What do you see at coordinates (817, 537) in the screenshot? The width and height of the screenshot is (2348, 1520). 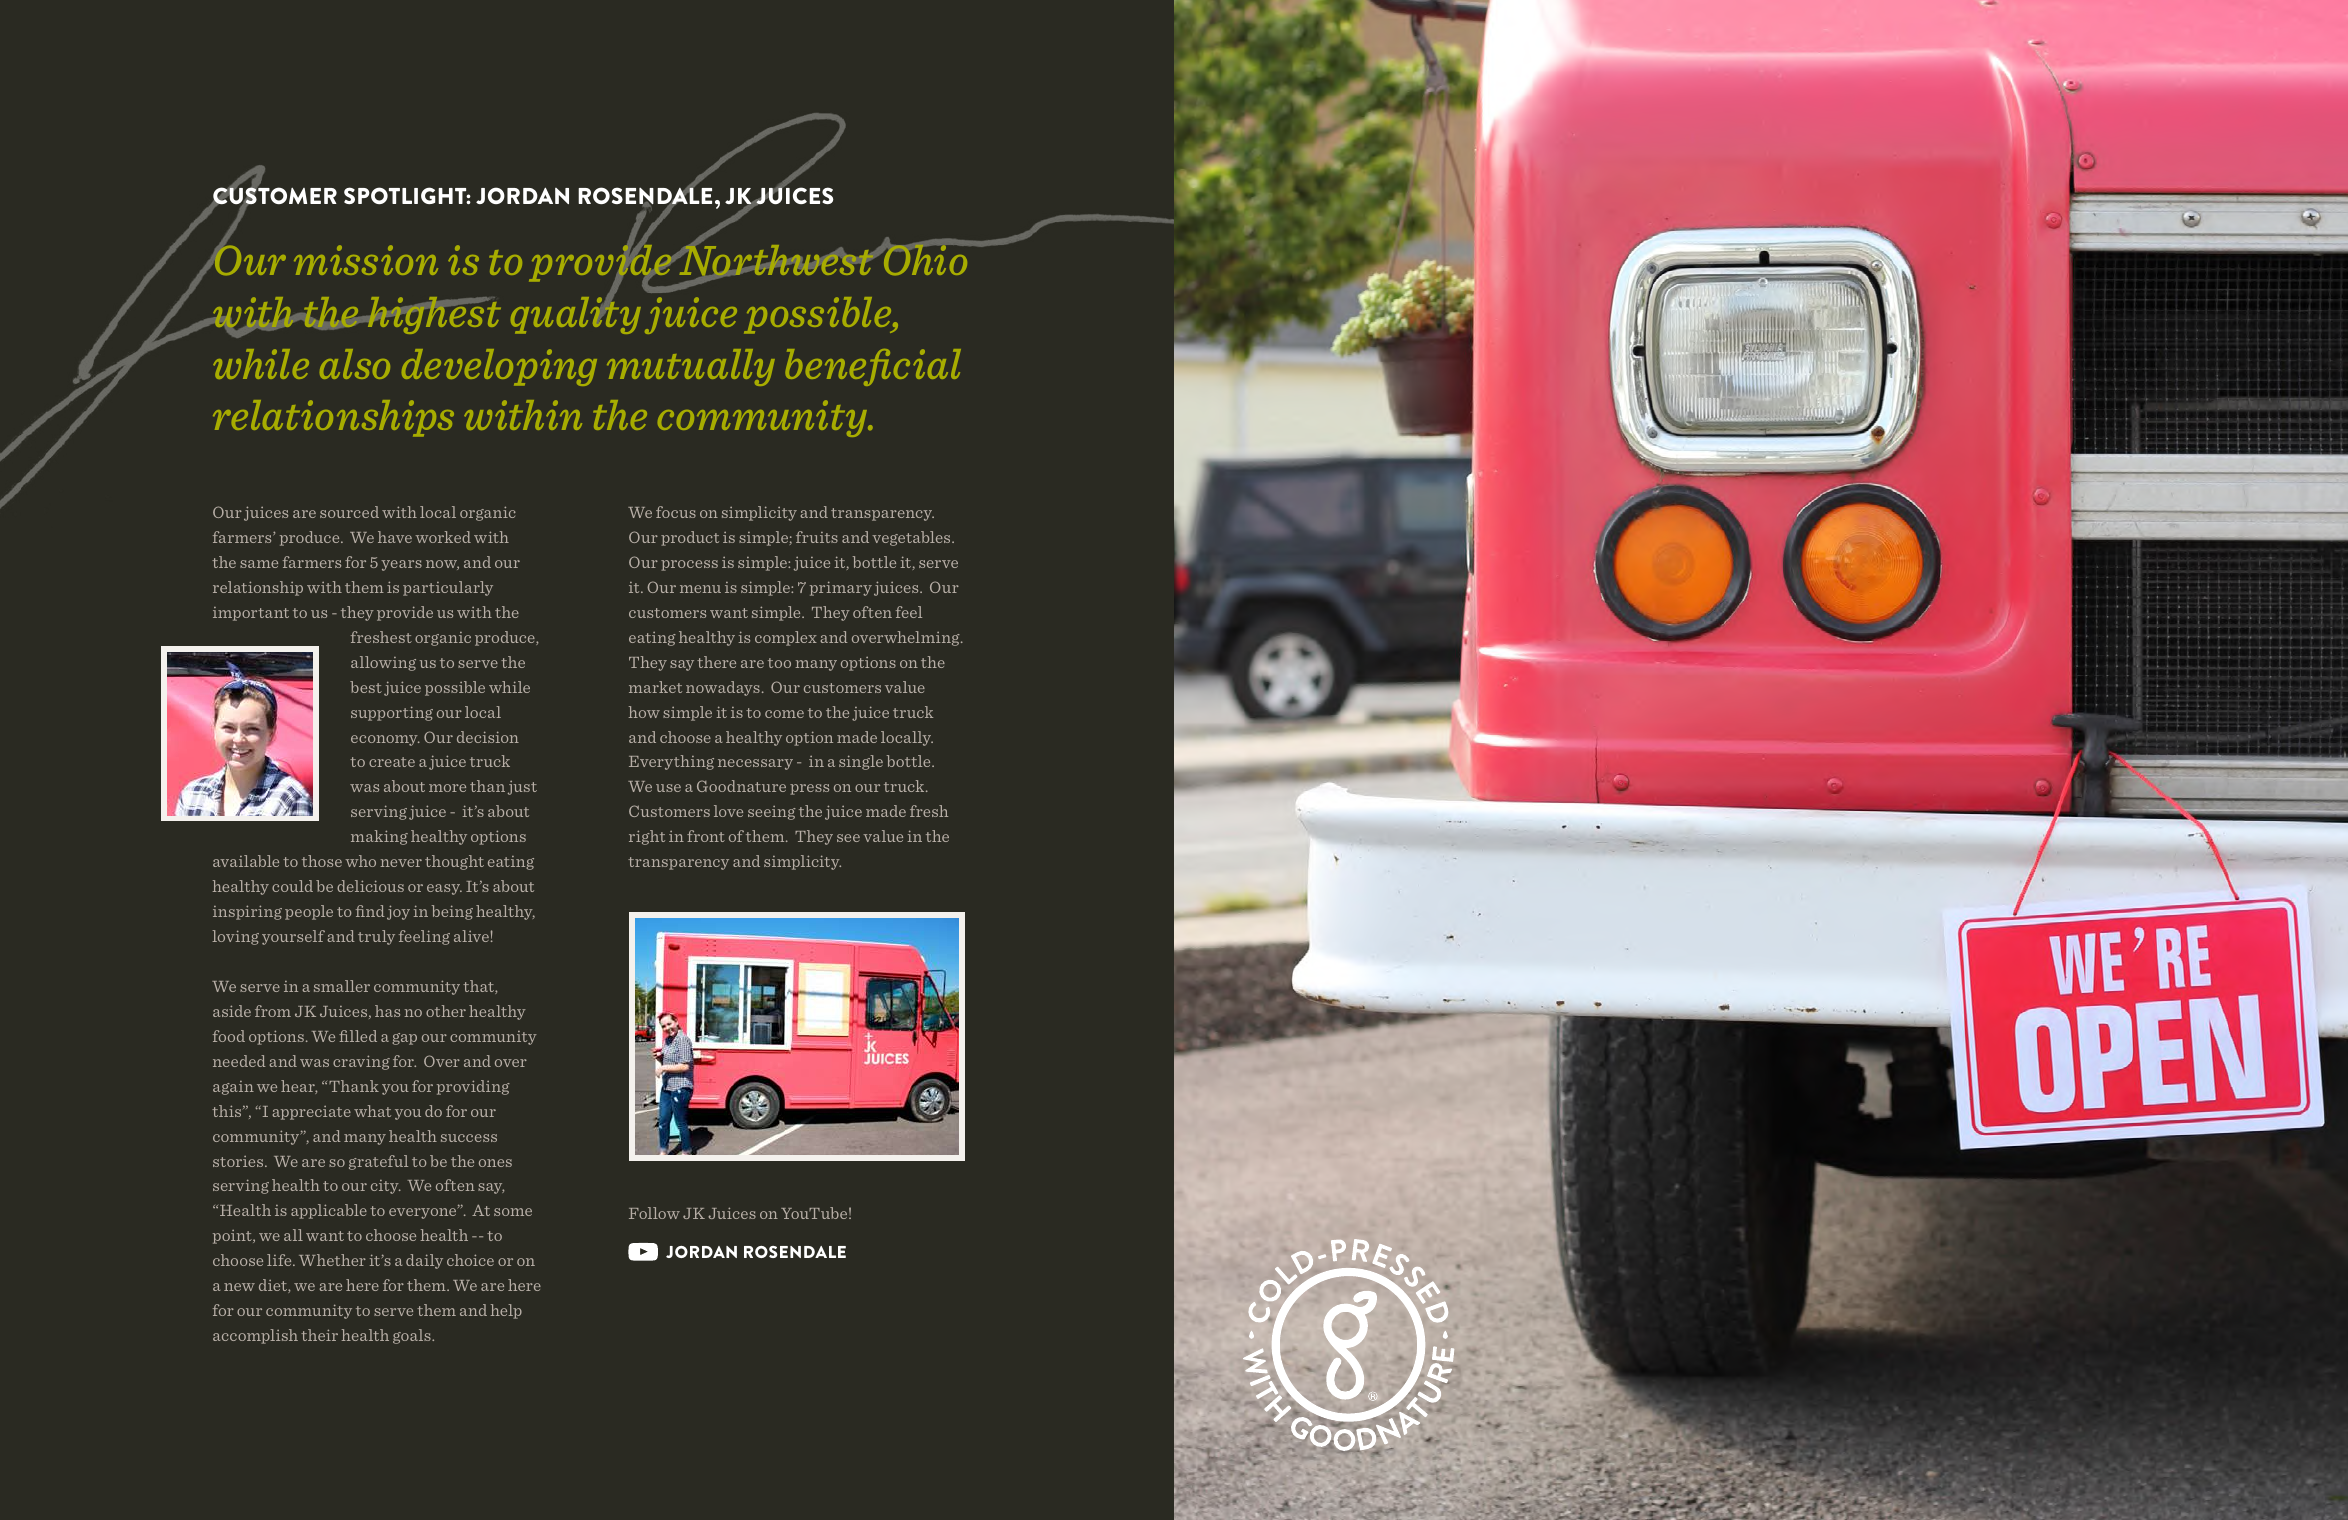 I see `fruits` at bounding box center [817, 537].
